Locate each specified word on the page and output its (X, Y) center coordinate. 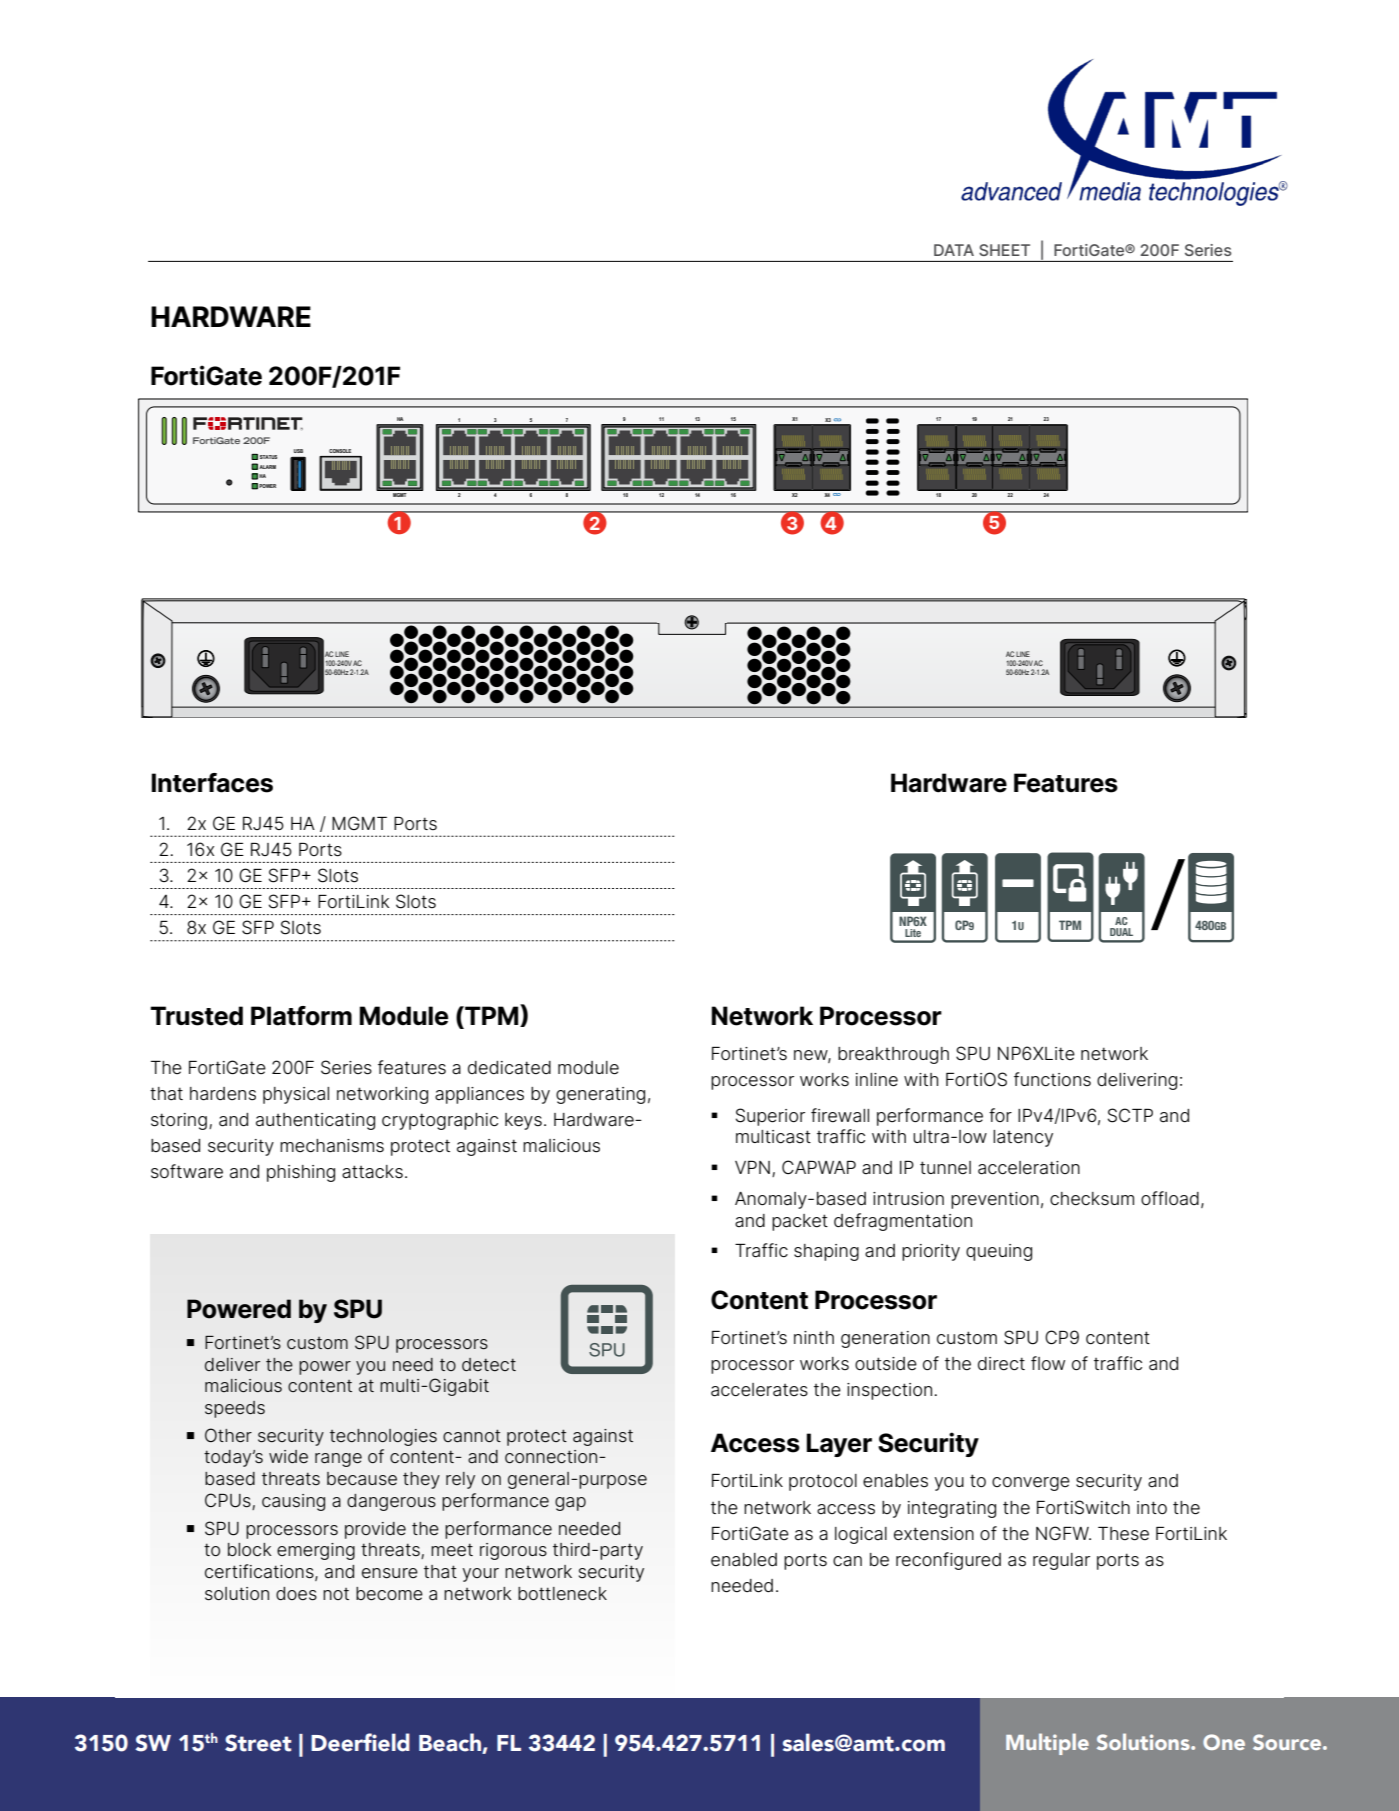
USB (298, 451)
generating (600, 1095)
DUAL (1121, 932)
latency (1023, 1138)
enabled (744, 1560)
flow (1048, 1363)
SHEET (1004, 250)
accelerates (759, 1390)
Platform (301, 1016)
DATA (954, 250)
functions (1052, 1079)
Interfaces (212, 783)
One (1224, 1742)
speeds (235, 1409)
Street (258, 1743)
